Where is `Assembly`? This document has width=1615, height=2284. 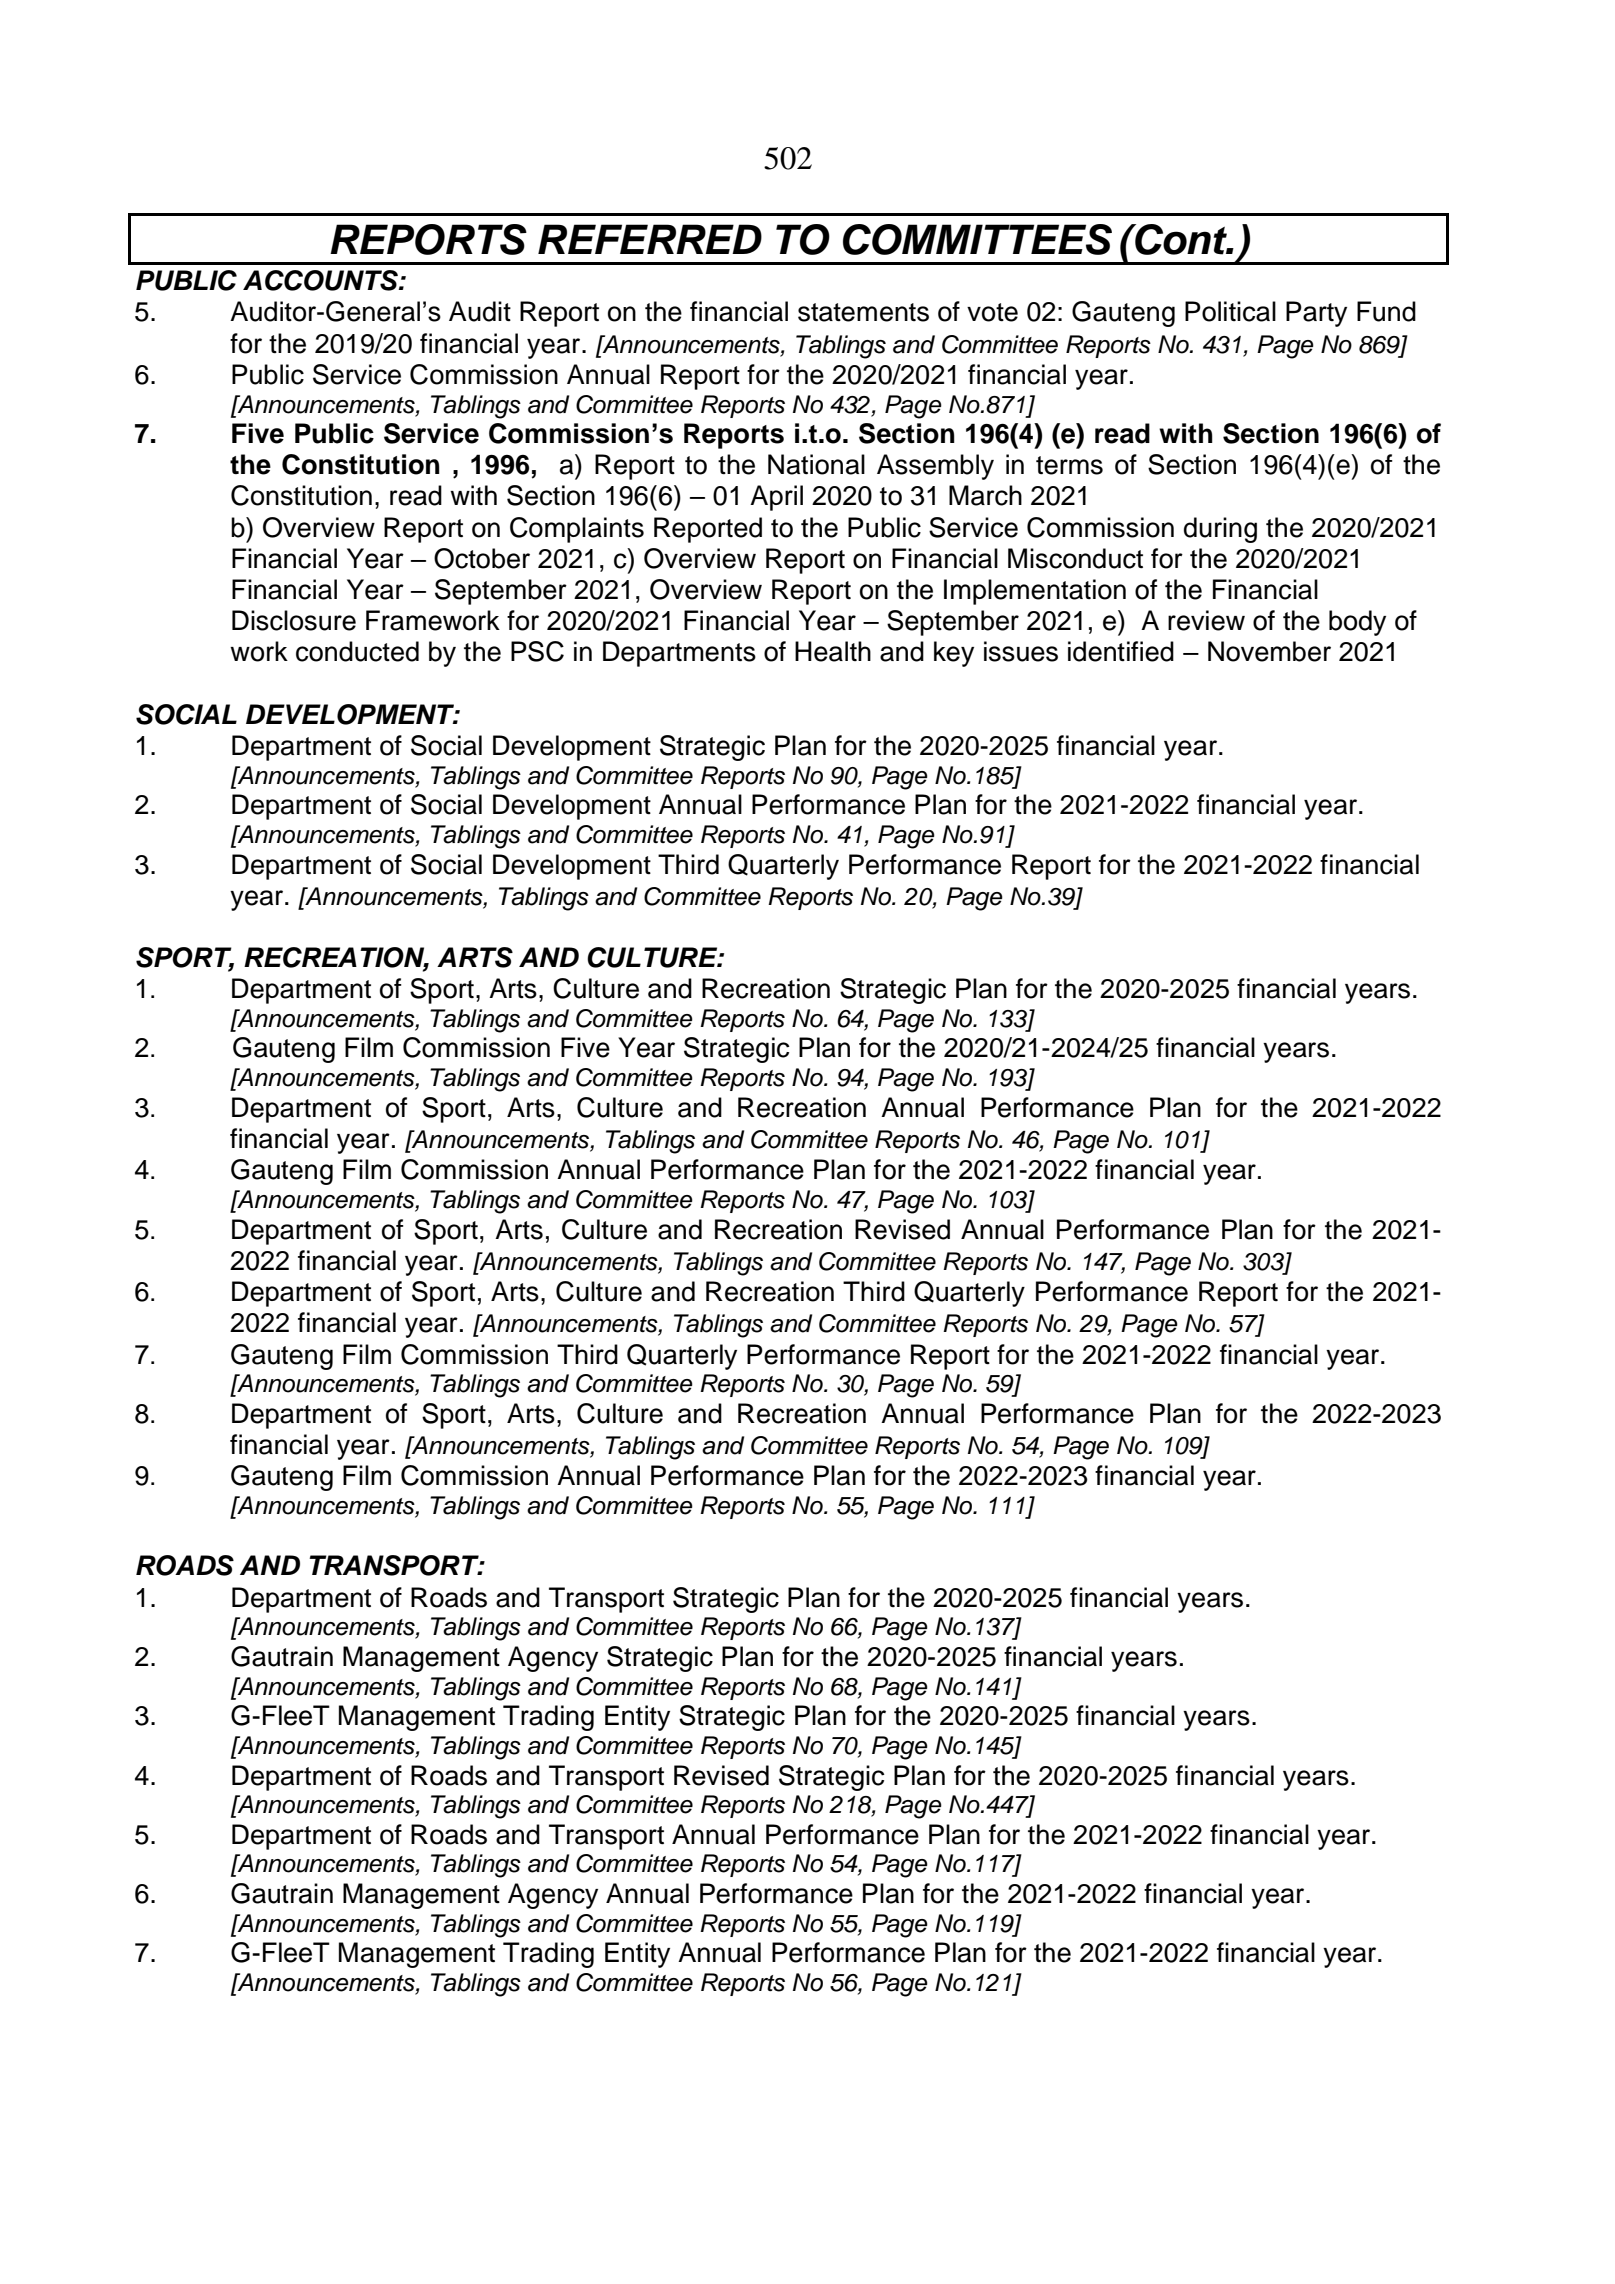
Assembly is located at coordinates (935, 467).
